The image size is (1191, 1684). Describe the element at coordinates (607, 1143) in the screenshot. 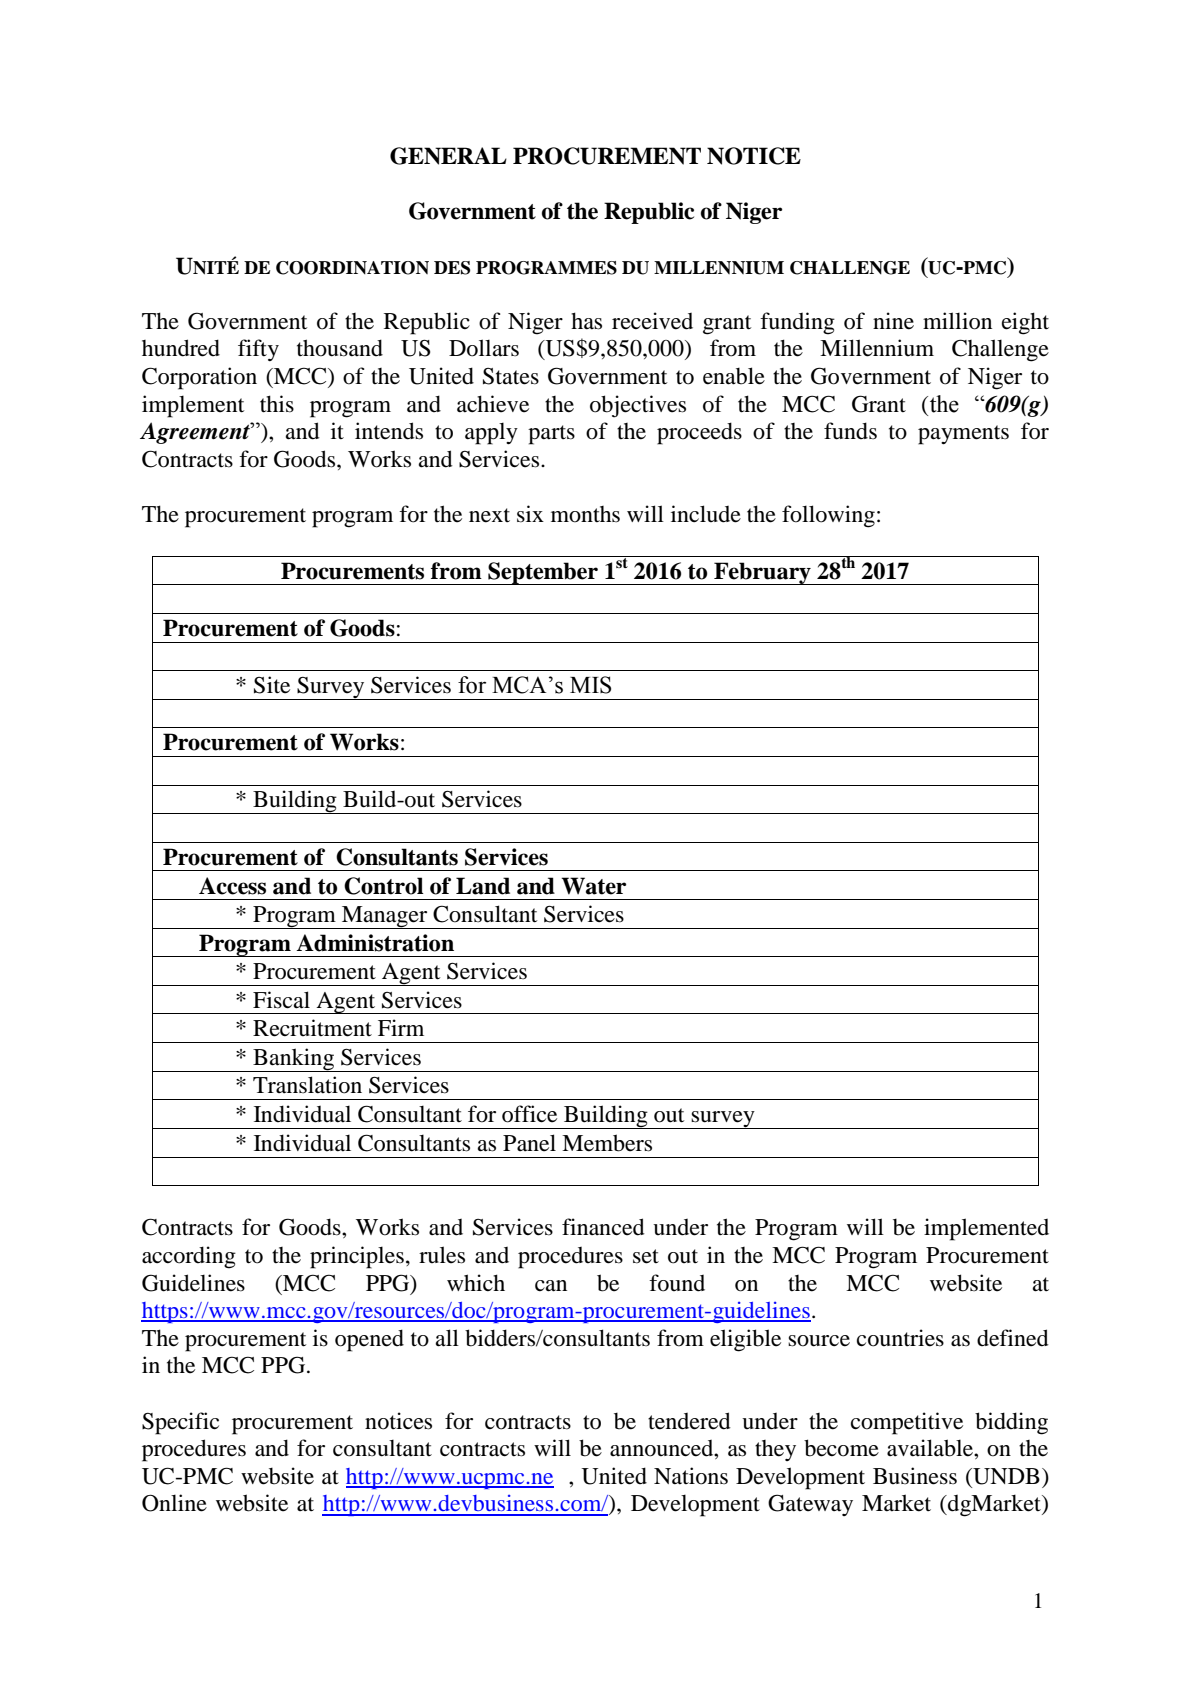

I see `Members` at that location.
